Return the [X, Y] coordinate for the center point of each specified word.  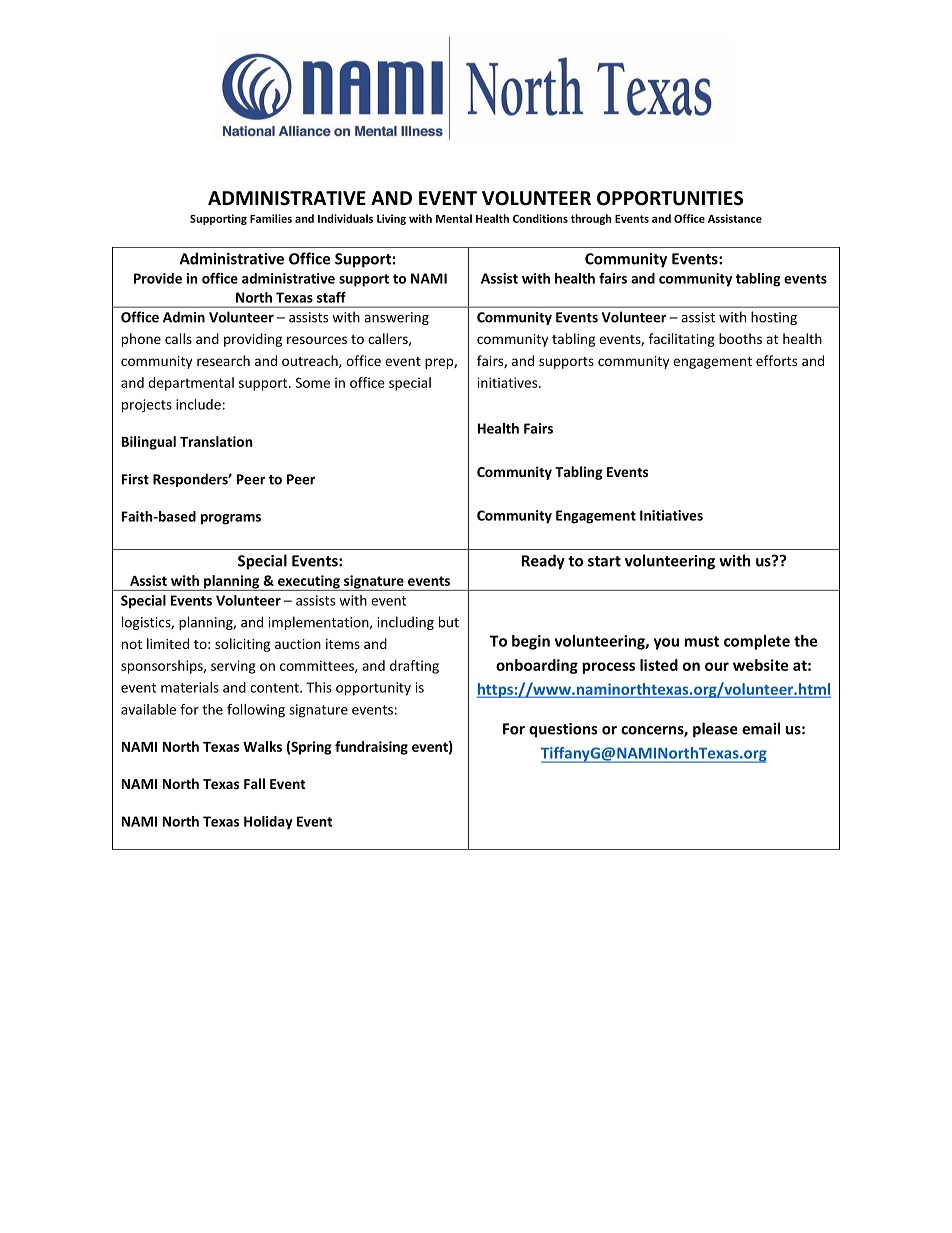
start [604, 561]
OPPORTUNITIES [670, 198]
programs [231, 519]
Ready [543, 562]
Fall [254, 783]
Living [391, 219]
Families [271, 218]
